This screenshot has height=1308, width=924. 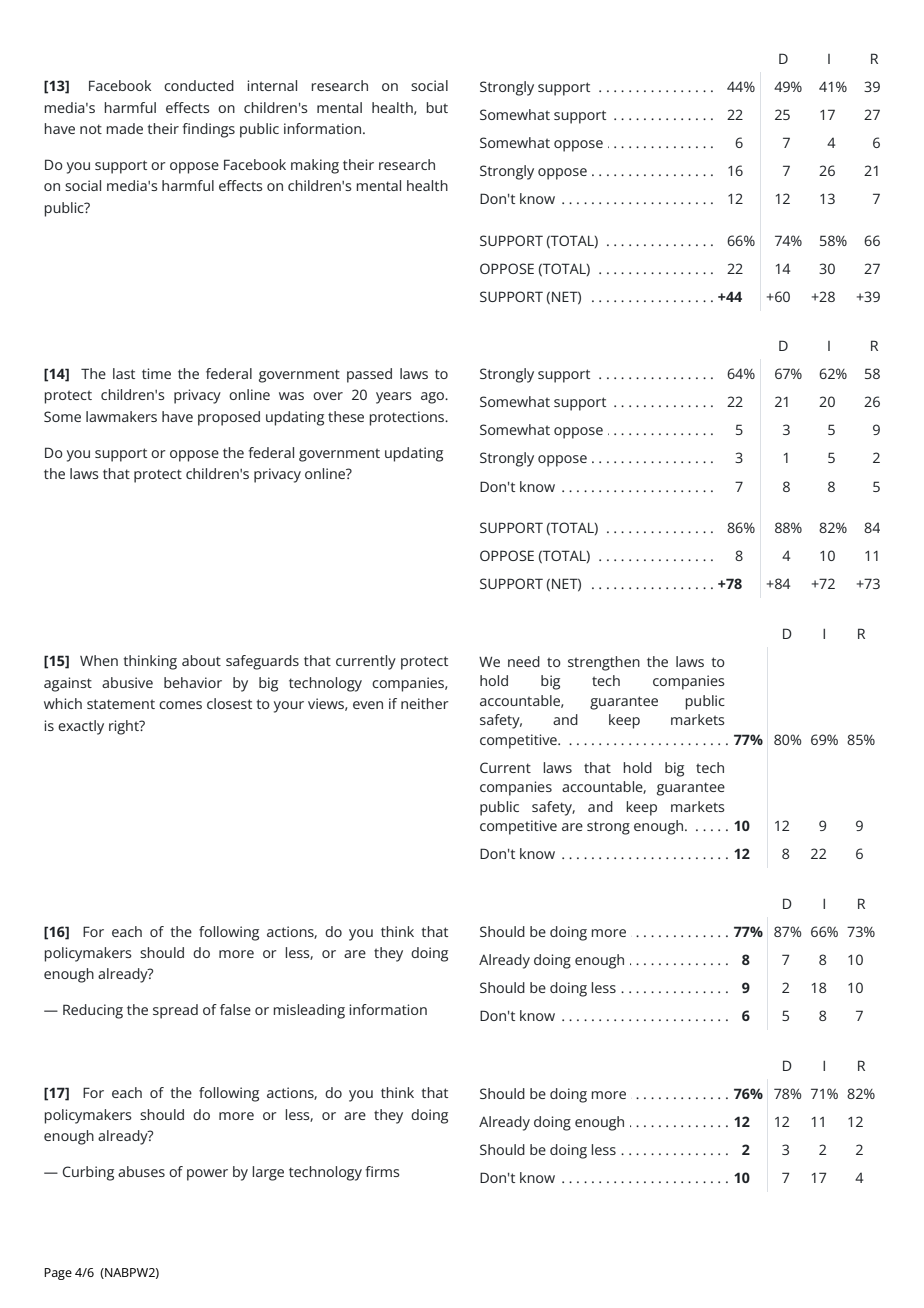 I want to click on making, so click(x=315, y=166).
